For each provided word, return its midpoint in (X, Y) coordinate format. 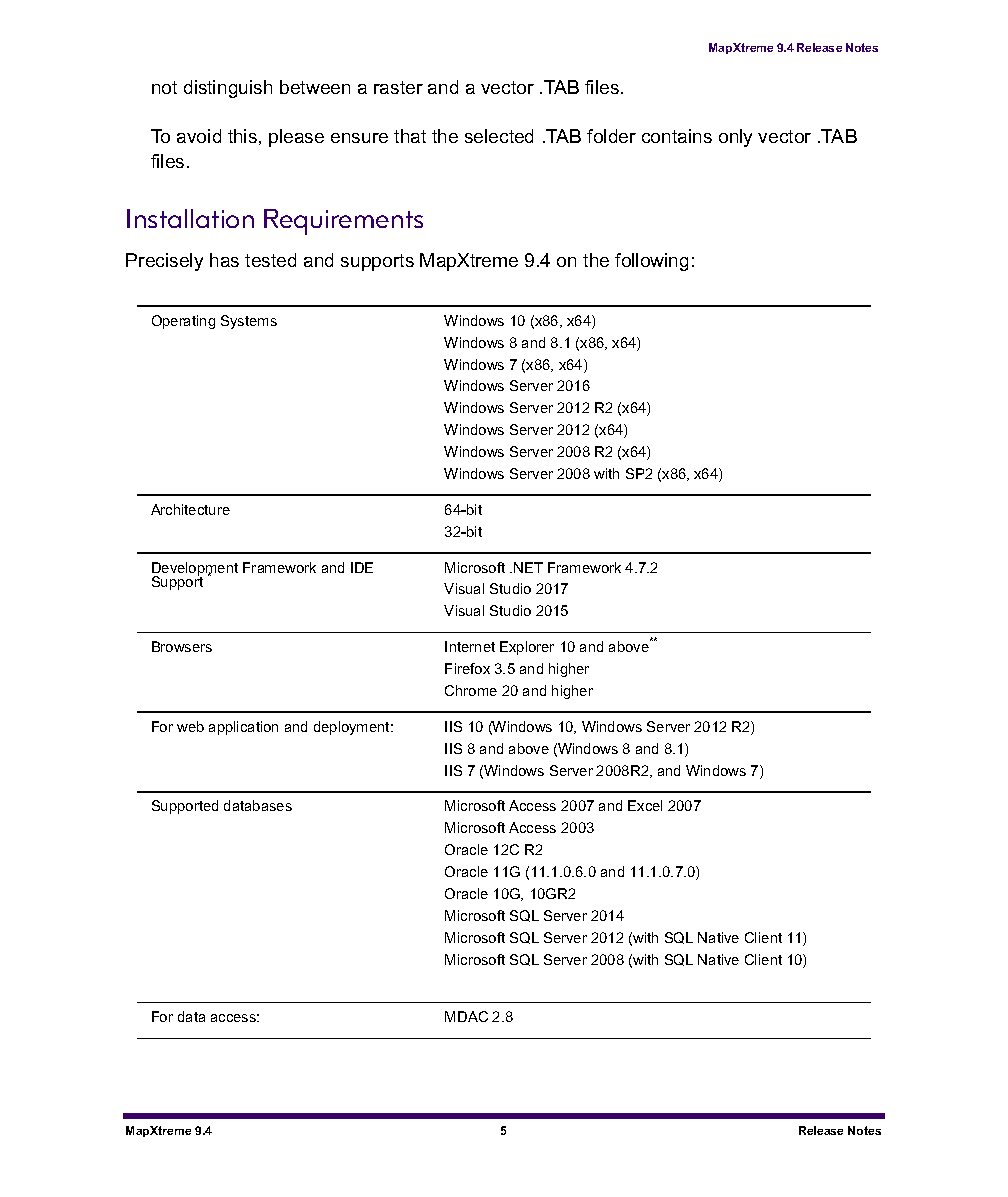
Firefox (467, 668)
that (410, 136)
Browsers (182, 646)
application (243, 728)
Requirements (343, 222)
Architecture (190, 509)
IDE (362, 567)
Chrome (471, 690)
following (651, 262)
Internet (470, 646)
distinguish (228, 89)
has (224, 260)
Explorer (527, 648)
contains (677, 136)
